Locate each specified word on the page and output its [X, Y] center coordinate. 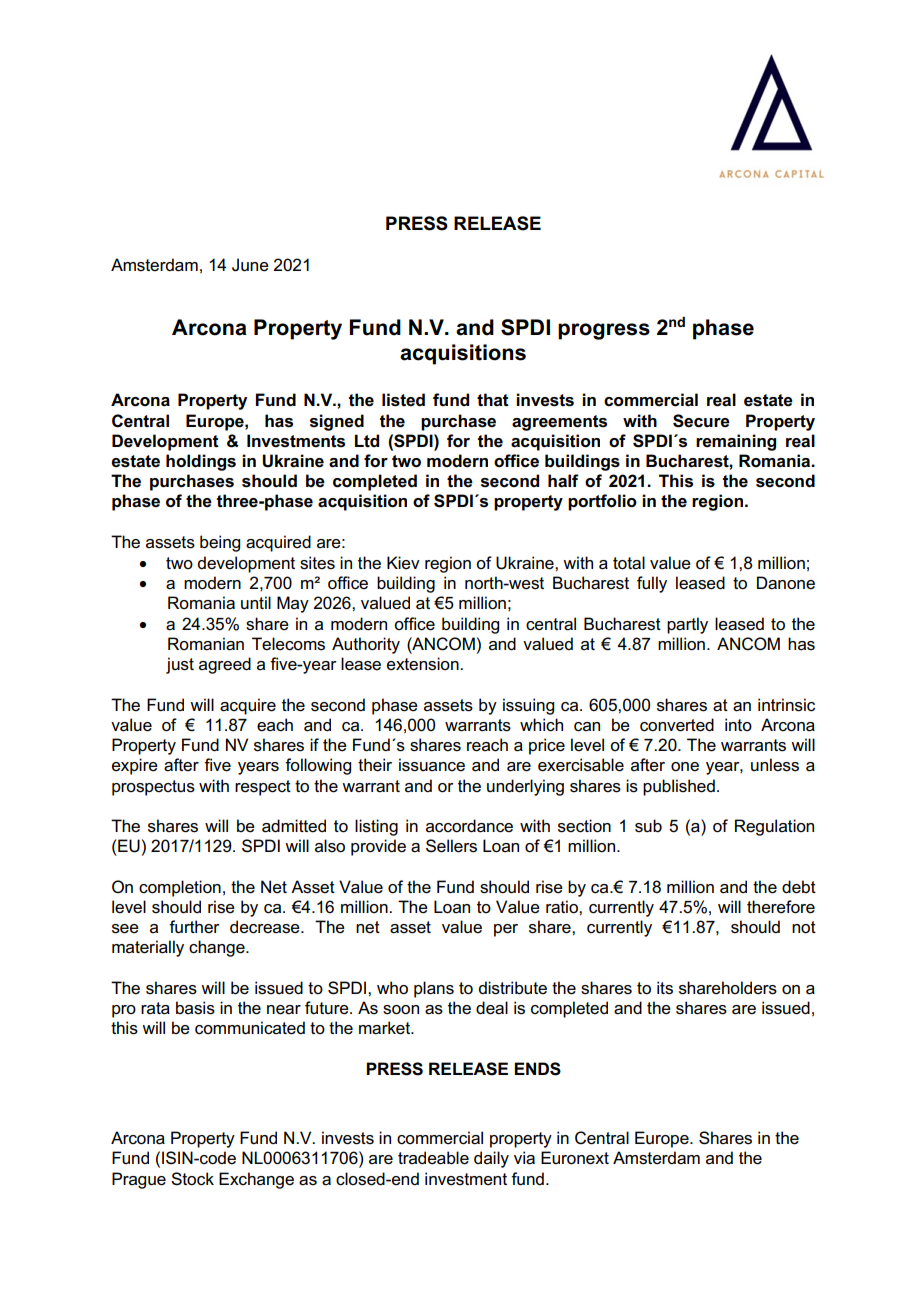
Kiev [403, 563]
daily [491, 1159]
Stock [192, 1179]
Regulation [774, 827]
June [250, 265]
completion [180, 888]
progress [604, 331]
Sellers [451, 846]
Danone [786, 583]
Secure [701, 421]
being [220, 543]
